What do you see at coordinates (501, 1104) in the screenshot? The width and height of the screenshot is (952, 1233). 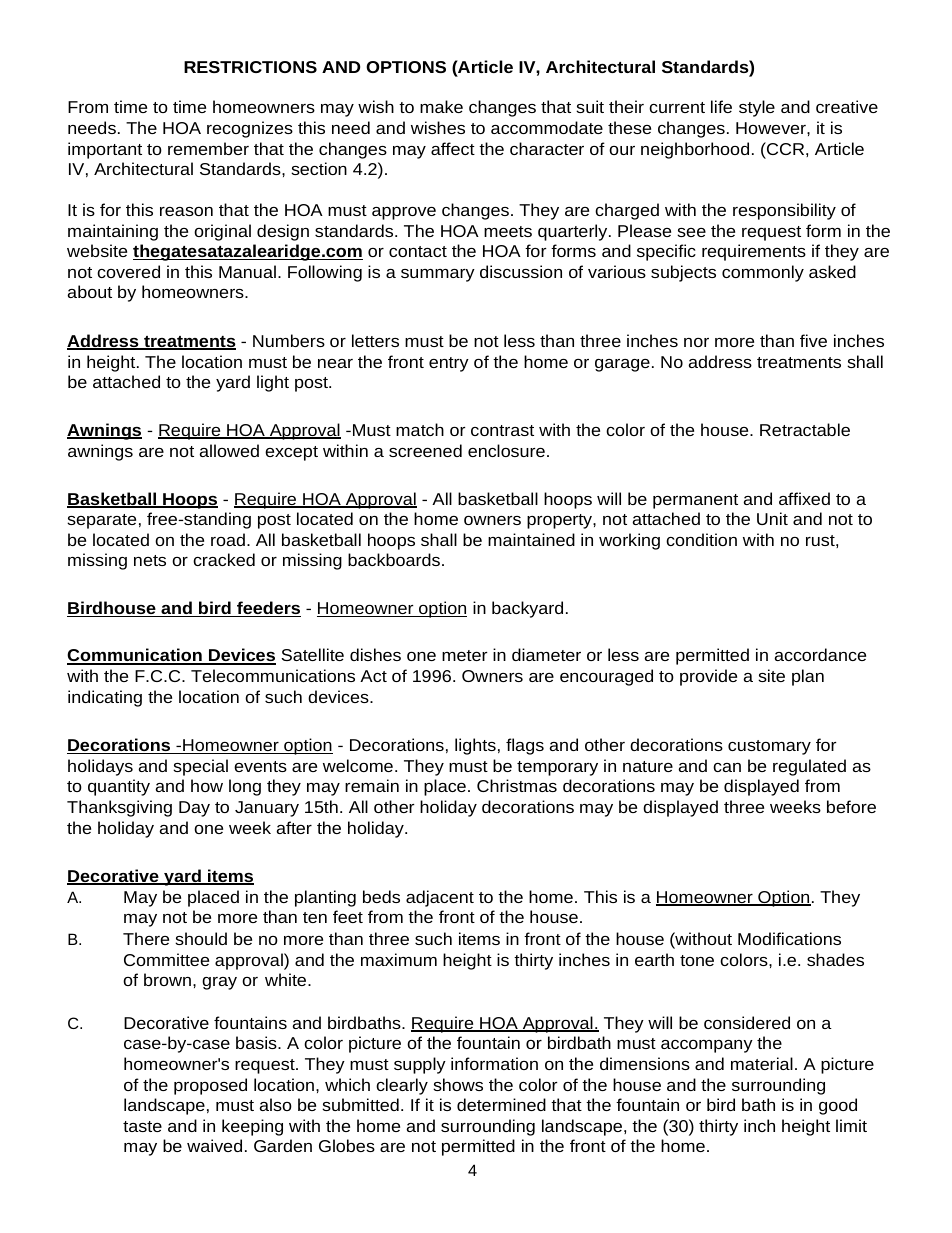 I see `determined` at bounding box center [501, 1104].
